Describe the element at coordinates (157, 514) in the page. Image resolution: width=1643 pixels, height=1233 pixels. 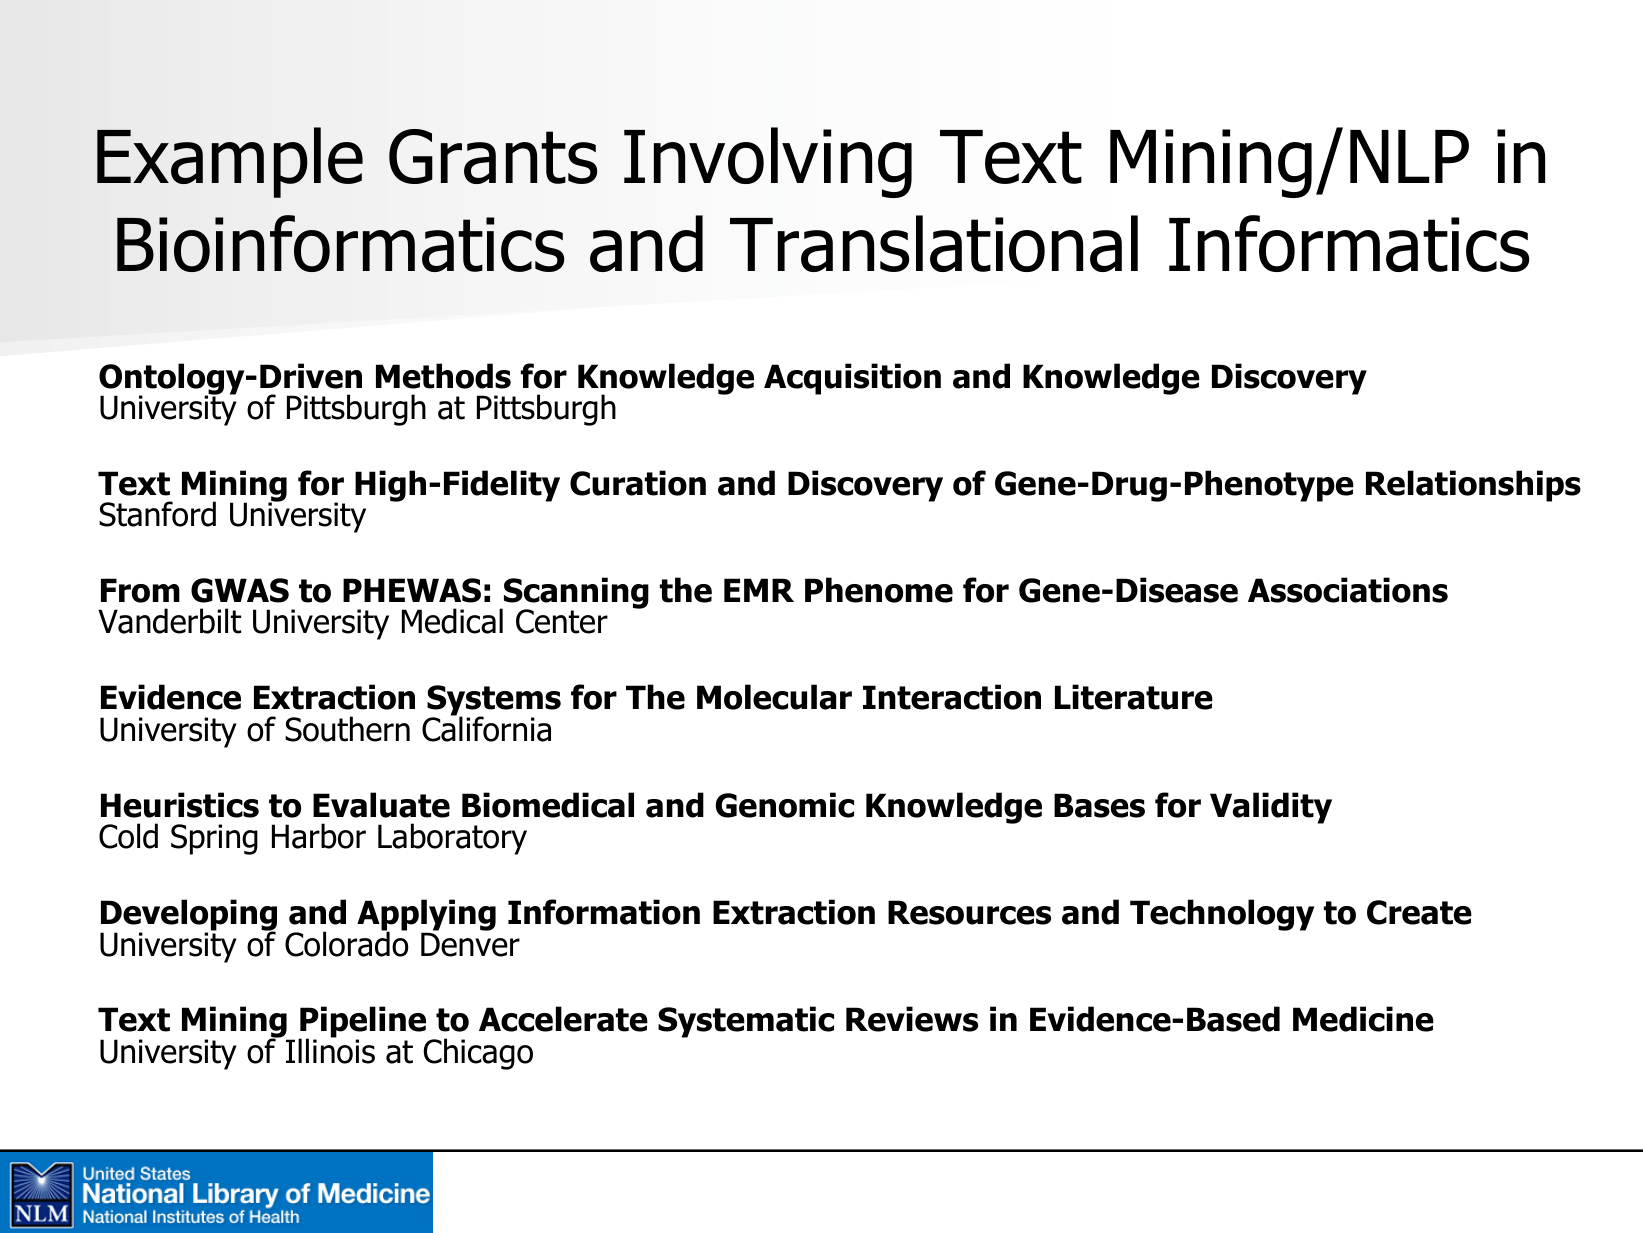
I see `Stanford` at that location.
